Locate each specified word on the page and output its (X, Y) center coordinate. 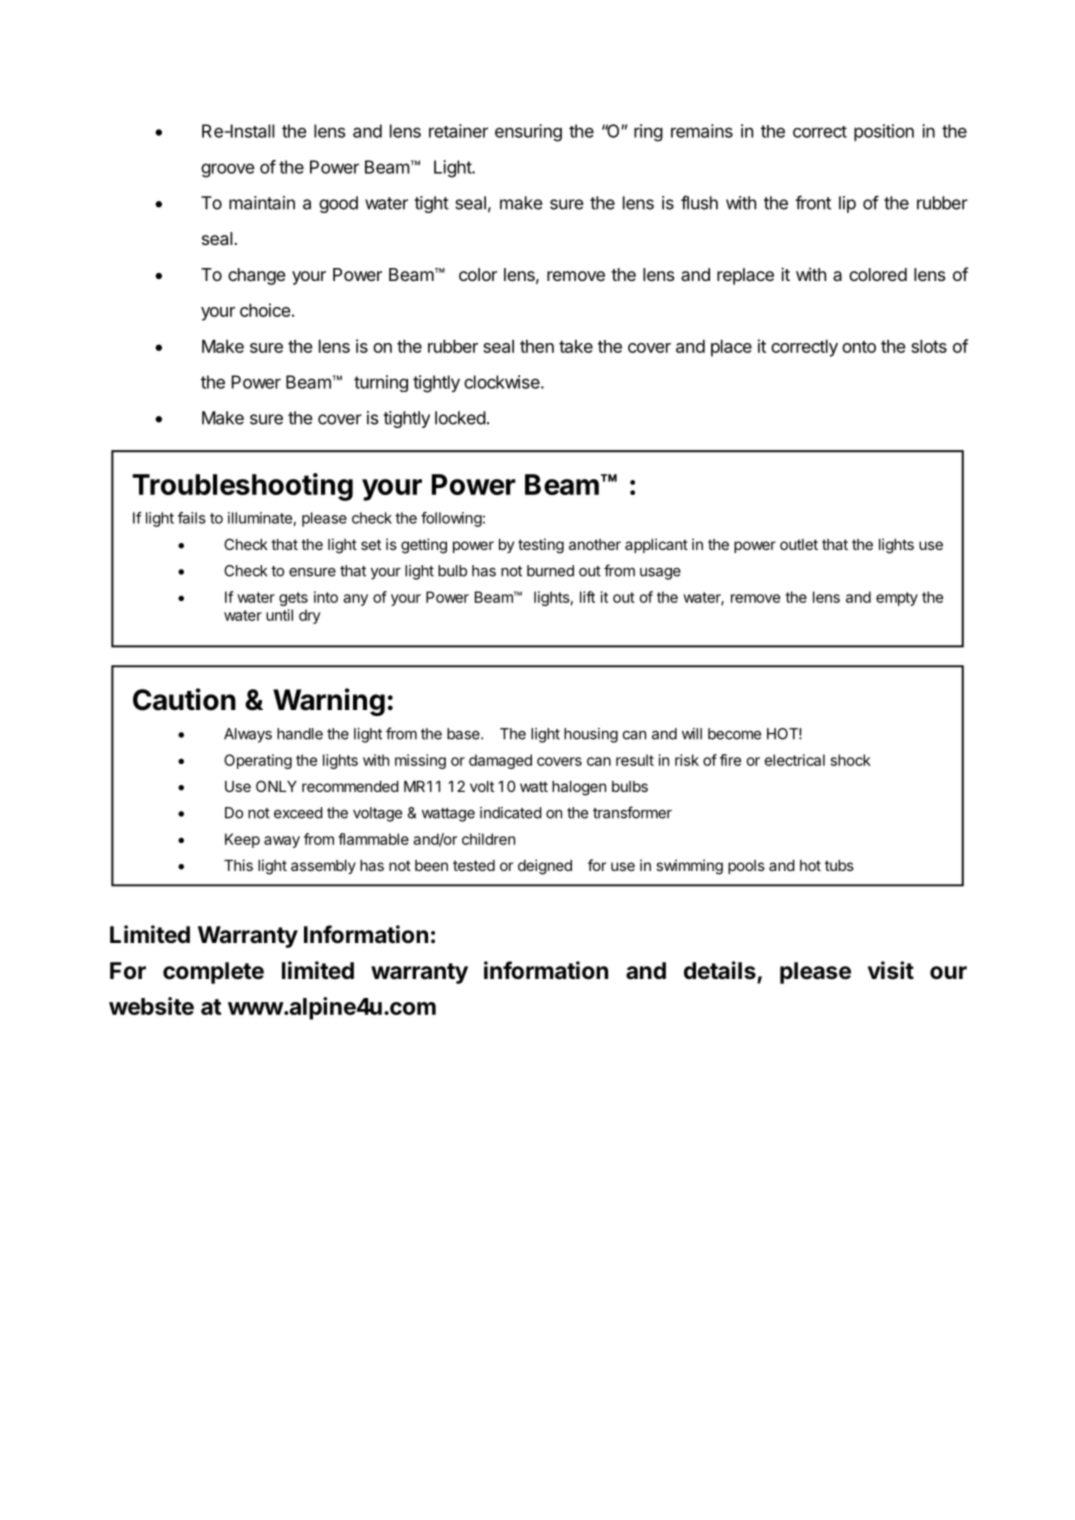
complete (213, 973)
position (884, 132)
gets (293, 599)
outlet (799, 544)
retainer (458, 131)
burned (550, 571)
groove (228, 170)
